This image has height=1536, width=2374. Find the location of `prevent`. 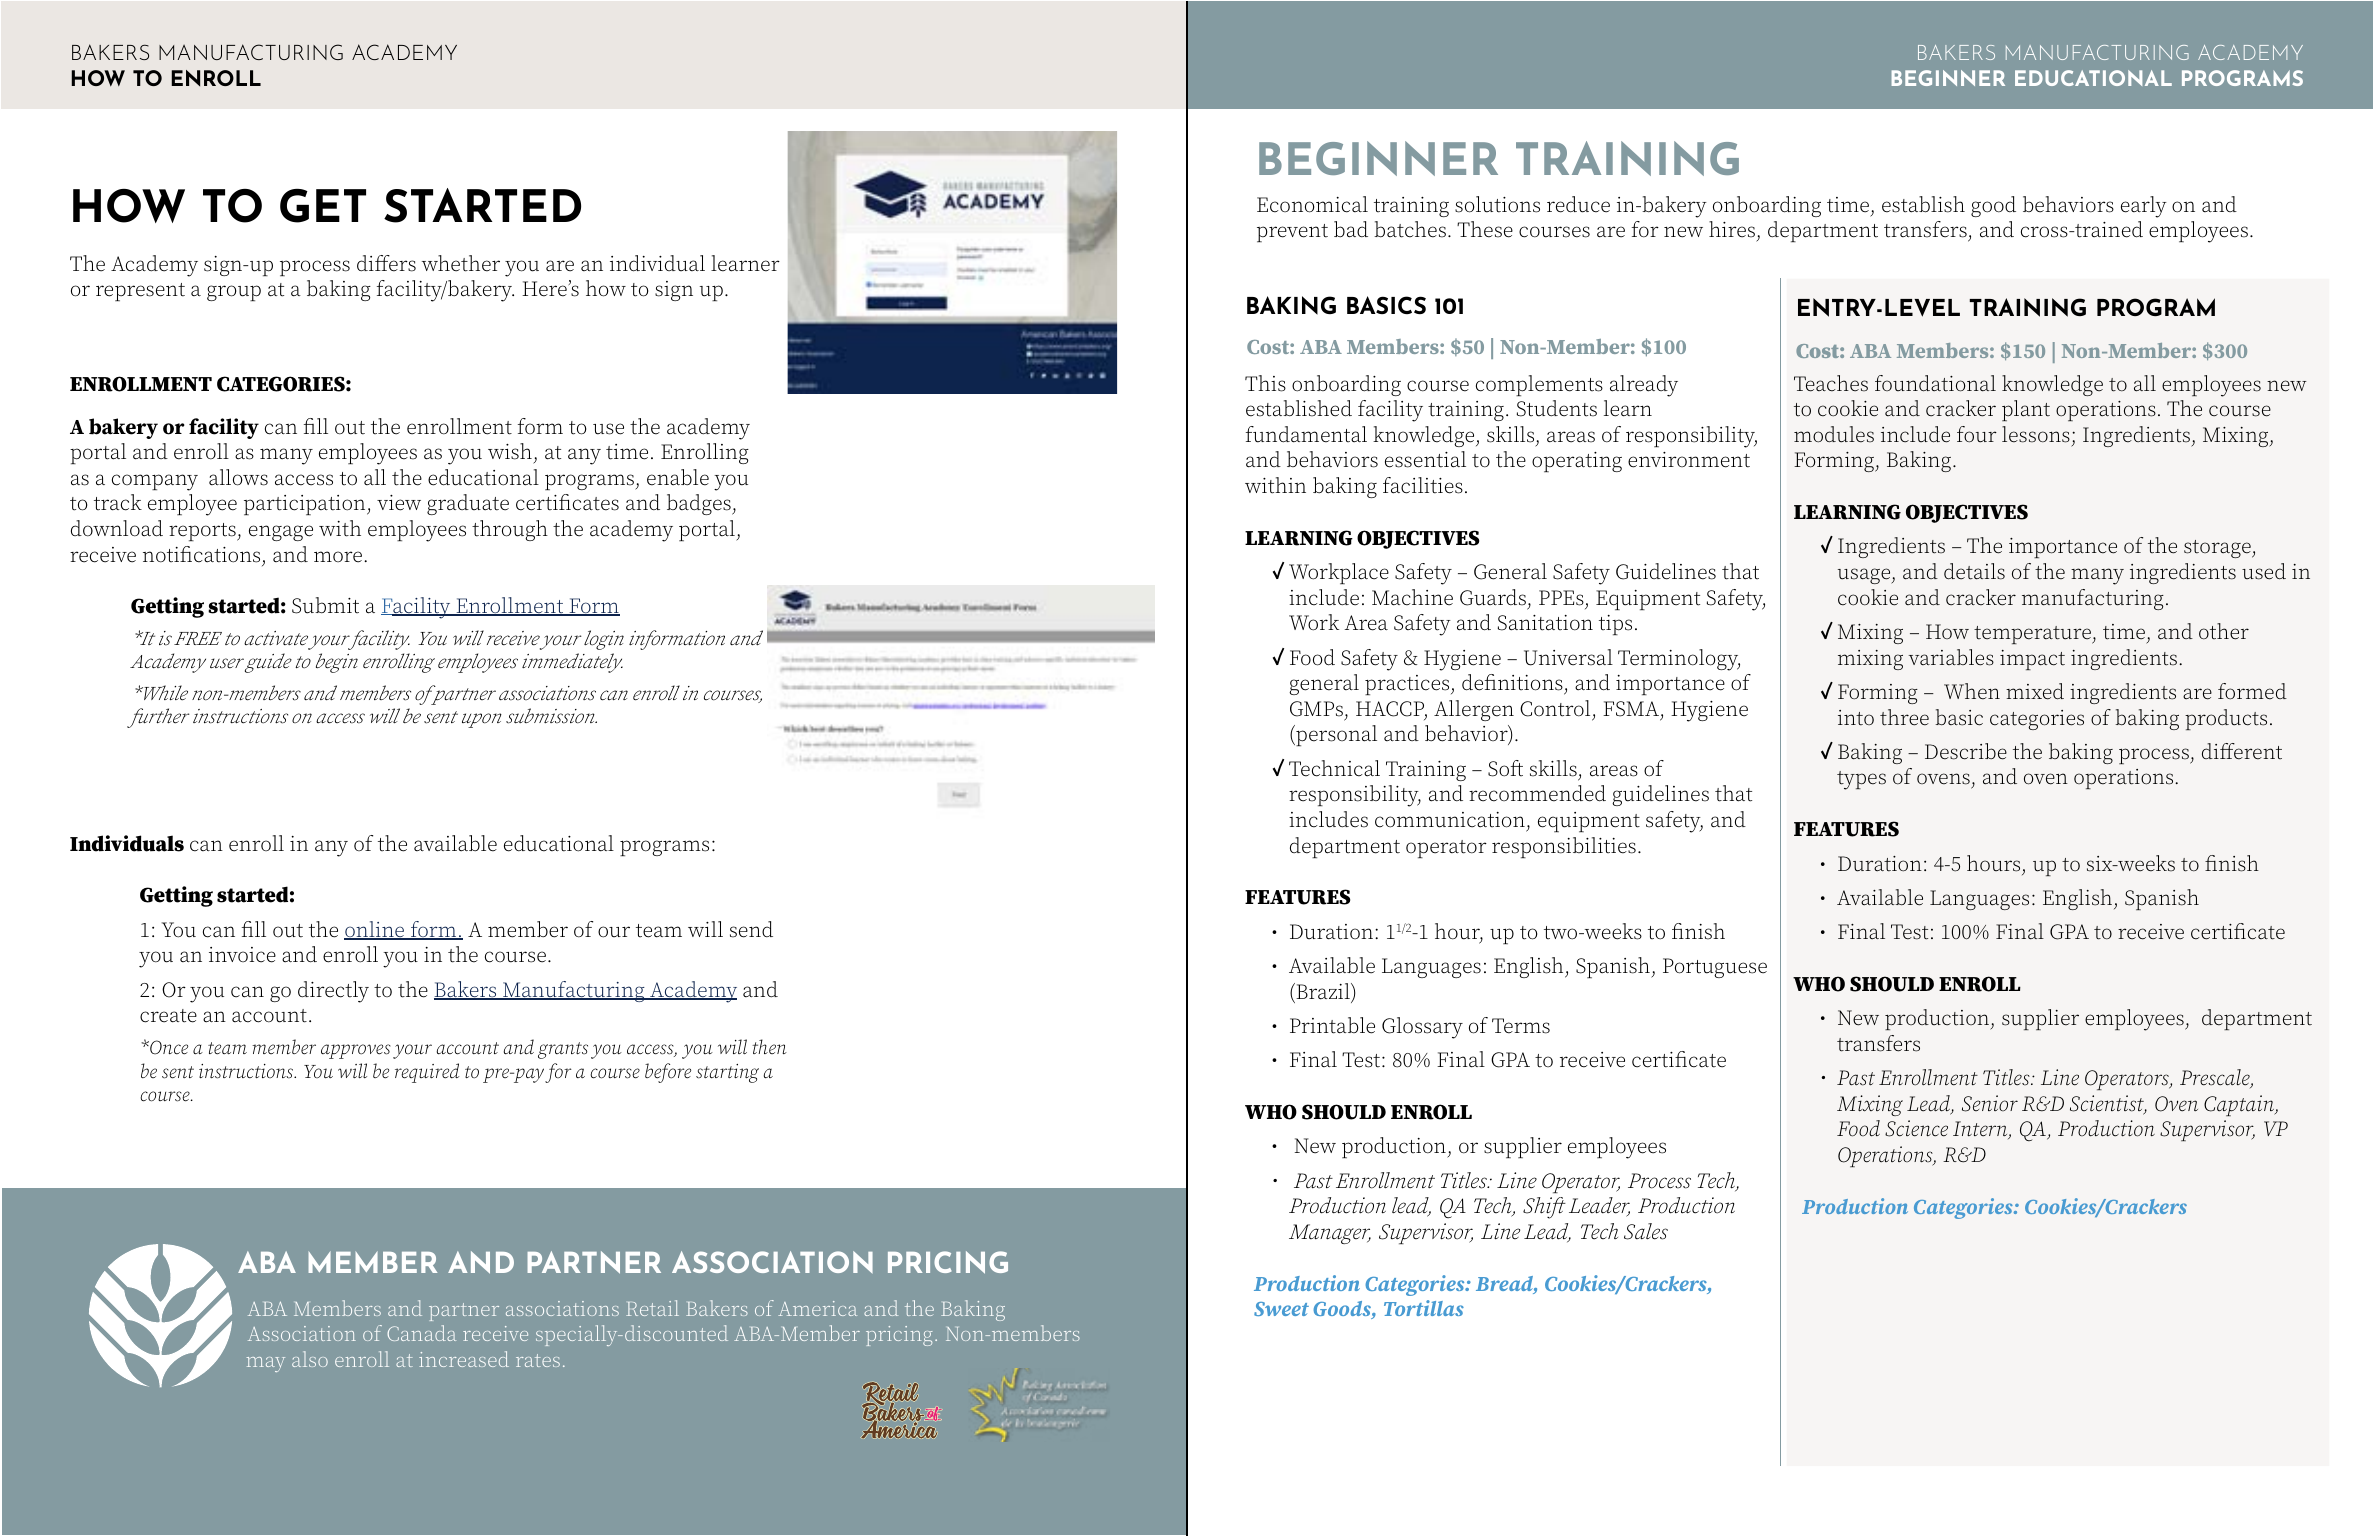

prevent is located at coordinates (1292, 233).
